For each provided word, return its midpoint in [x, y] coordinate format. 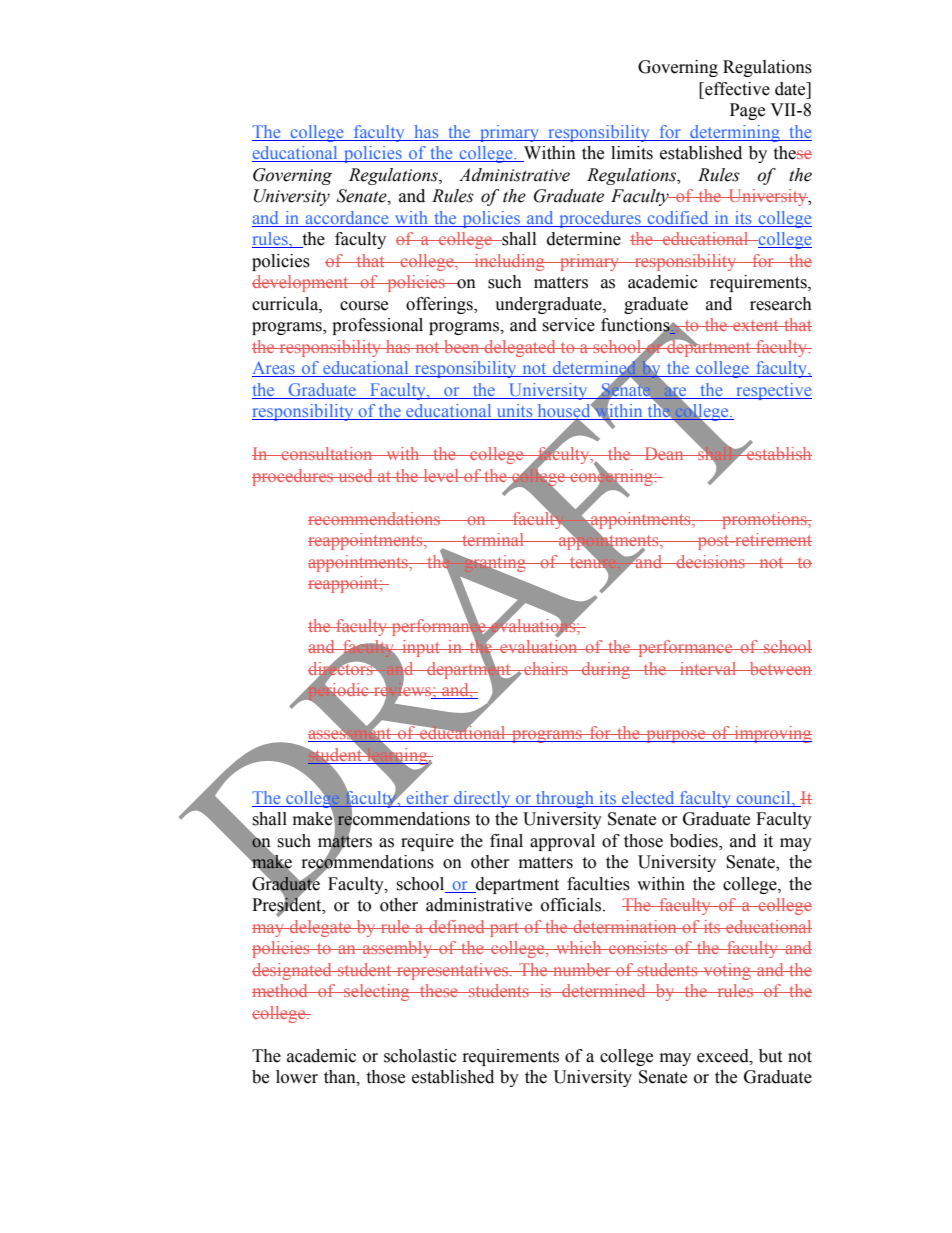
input [421, 648]
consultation [327, 453]
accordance [347, 219]
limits [632, 153]
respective [773, 391]
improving [772, 734]
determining [735, 133]
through [565, 799]
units [514, 412]
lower [297, 1077]
